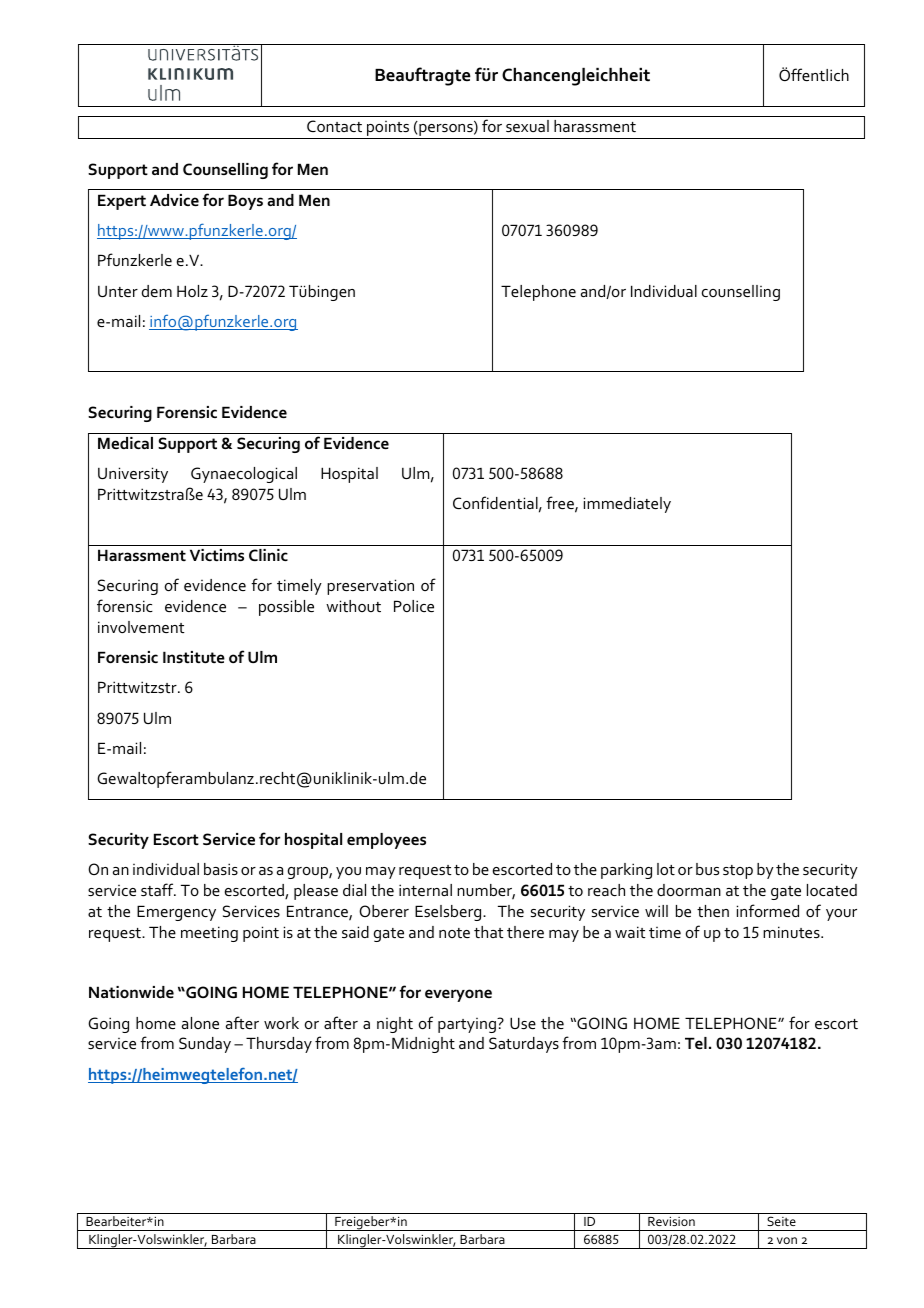  Describe the element at coordinates (334, 126) in the document. I see `Contact` at that location.
